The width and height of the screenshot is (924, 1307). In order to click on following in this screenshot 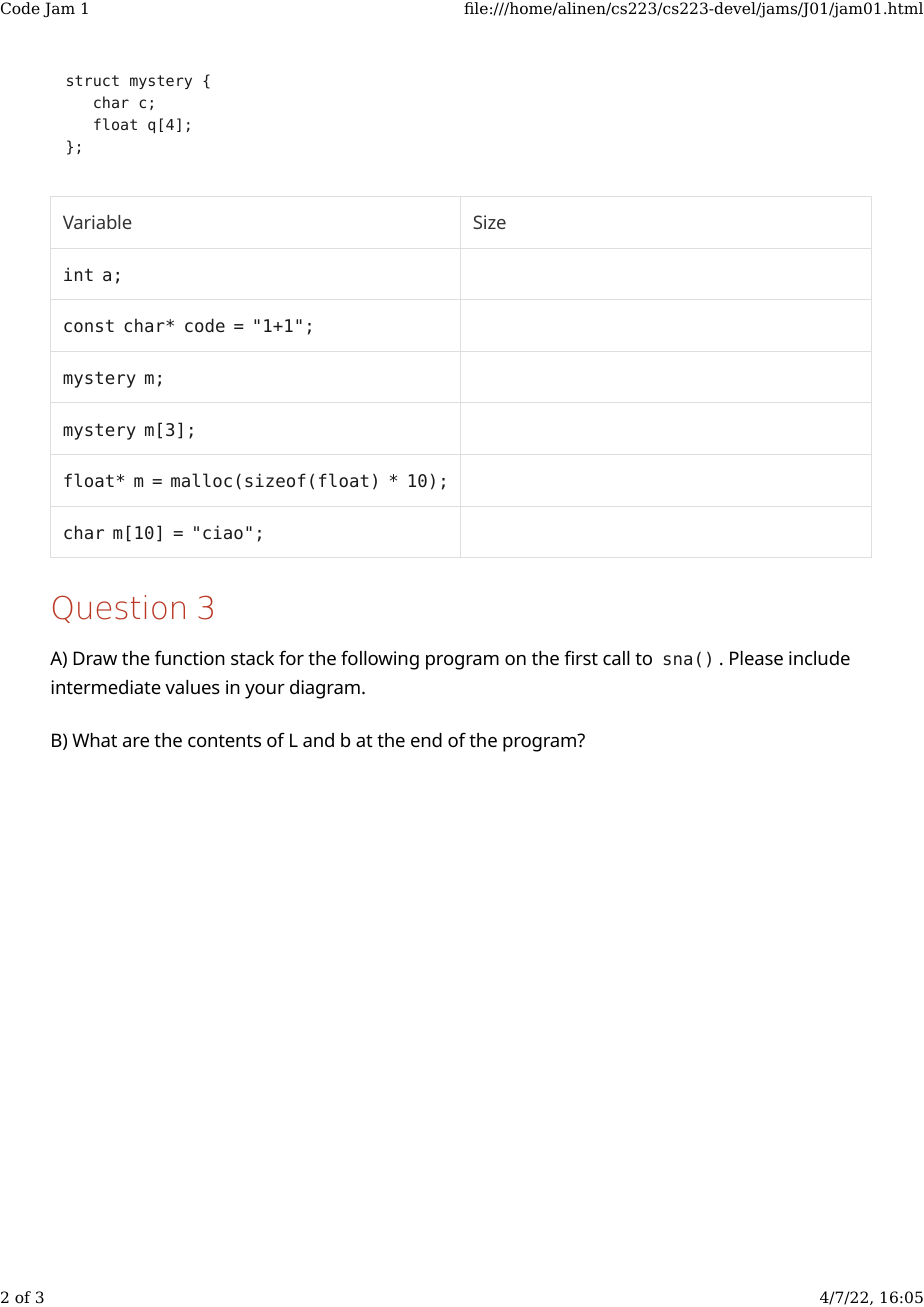, I will do `click(380, 660)`.
